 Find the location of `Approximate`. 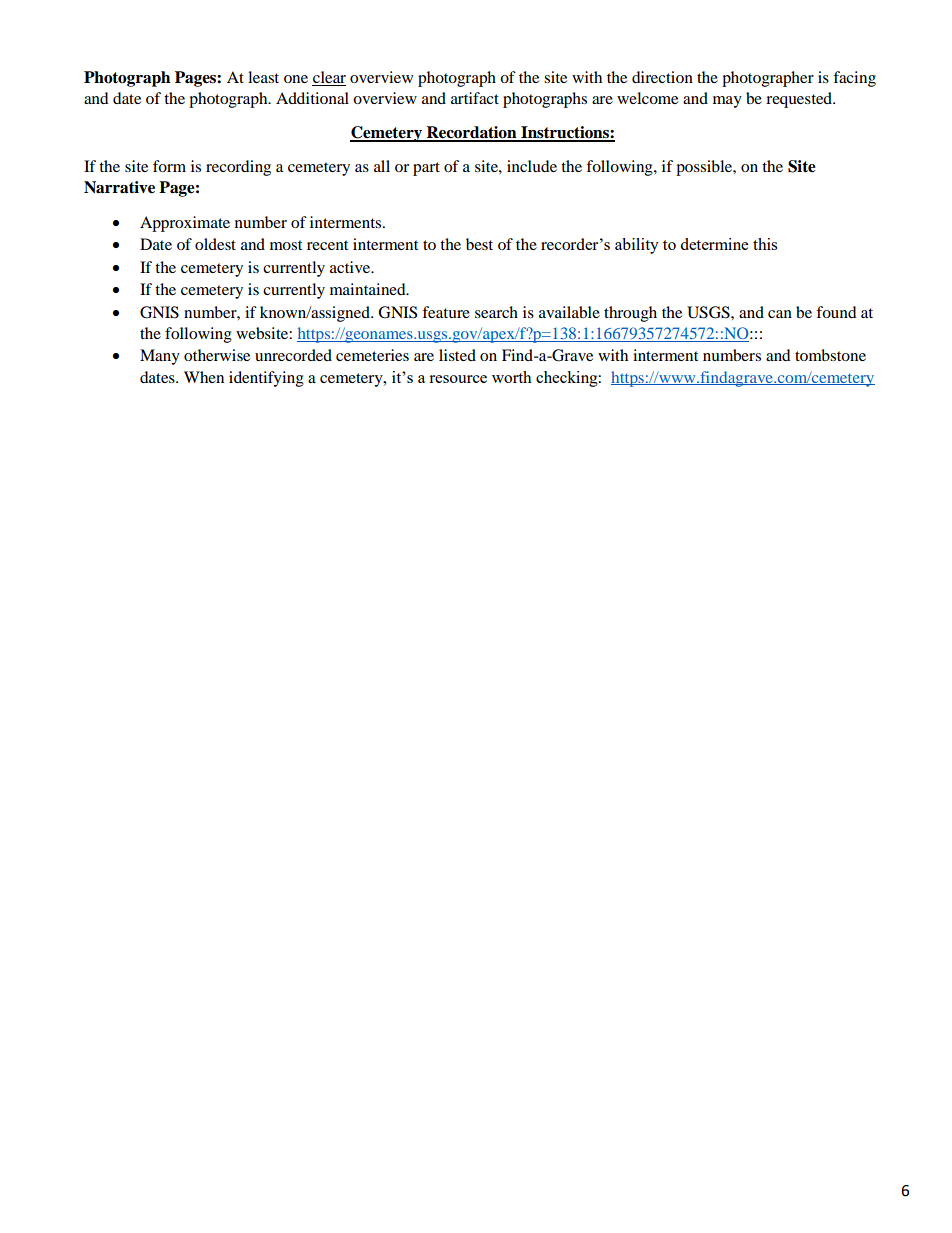

Approximate is located at coordinates (185, 224).
